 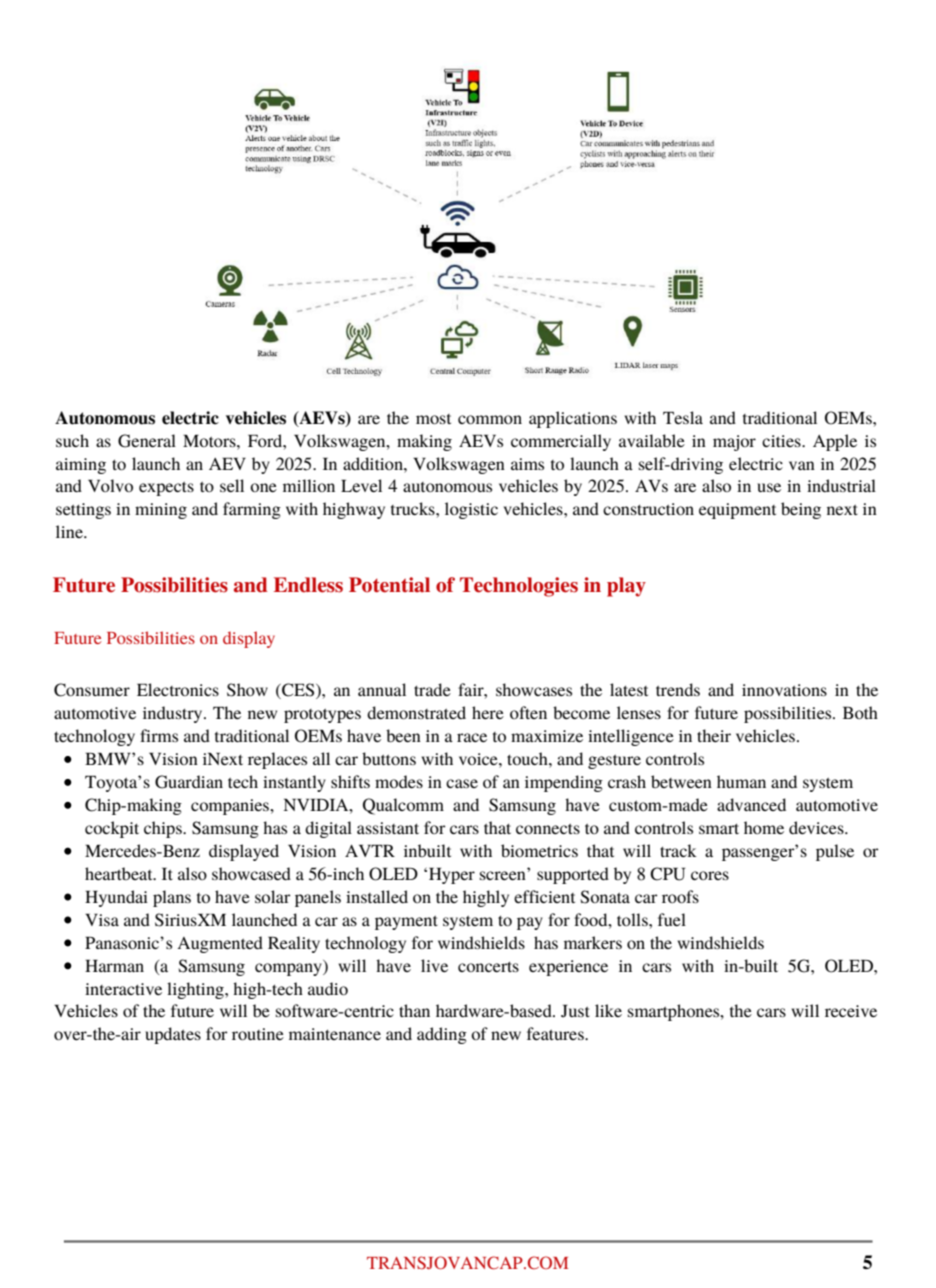 I want to click on General, so click(x=147, y=441).
